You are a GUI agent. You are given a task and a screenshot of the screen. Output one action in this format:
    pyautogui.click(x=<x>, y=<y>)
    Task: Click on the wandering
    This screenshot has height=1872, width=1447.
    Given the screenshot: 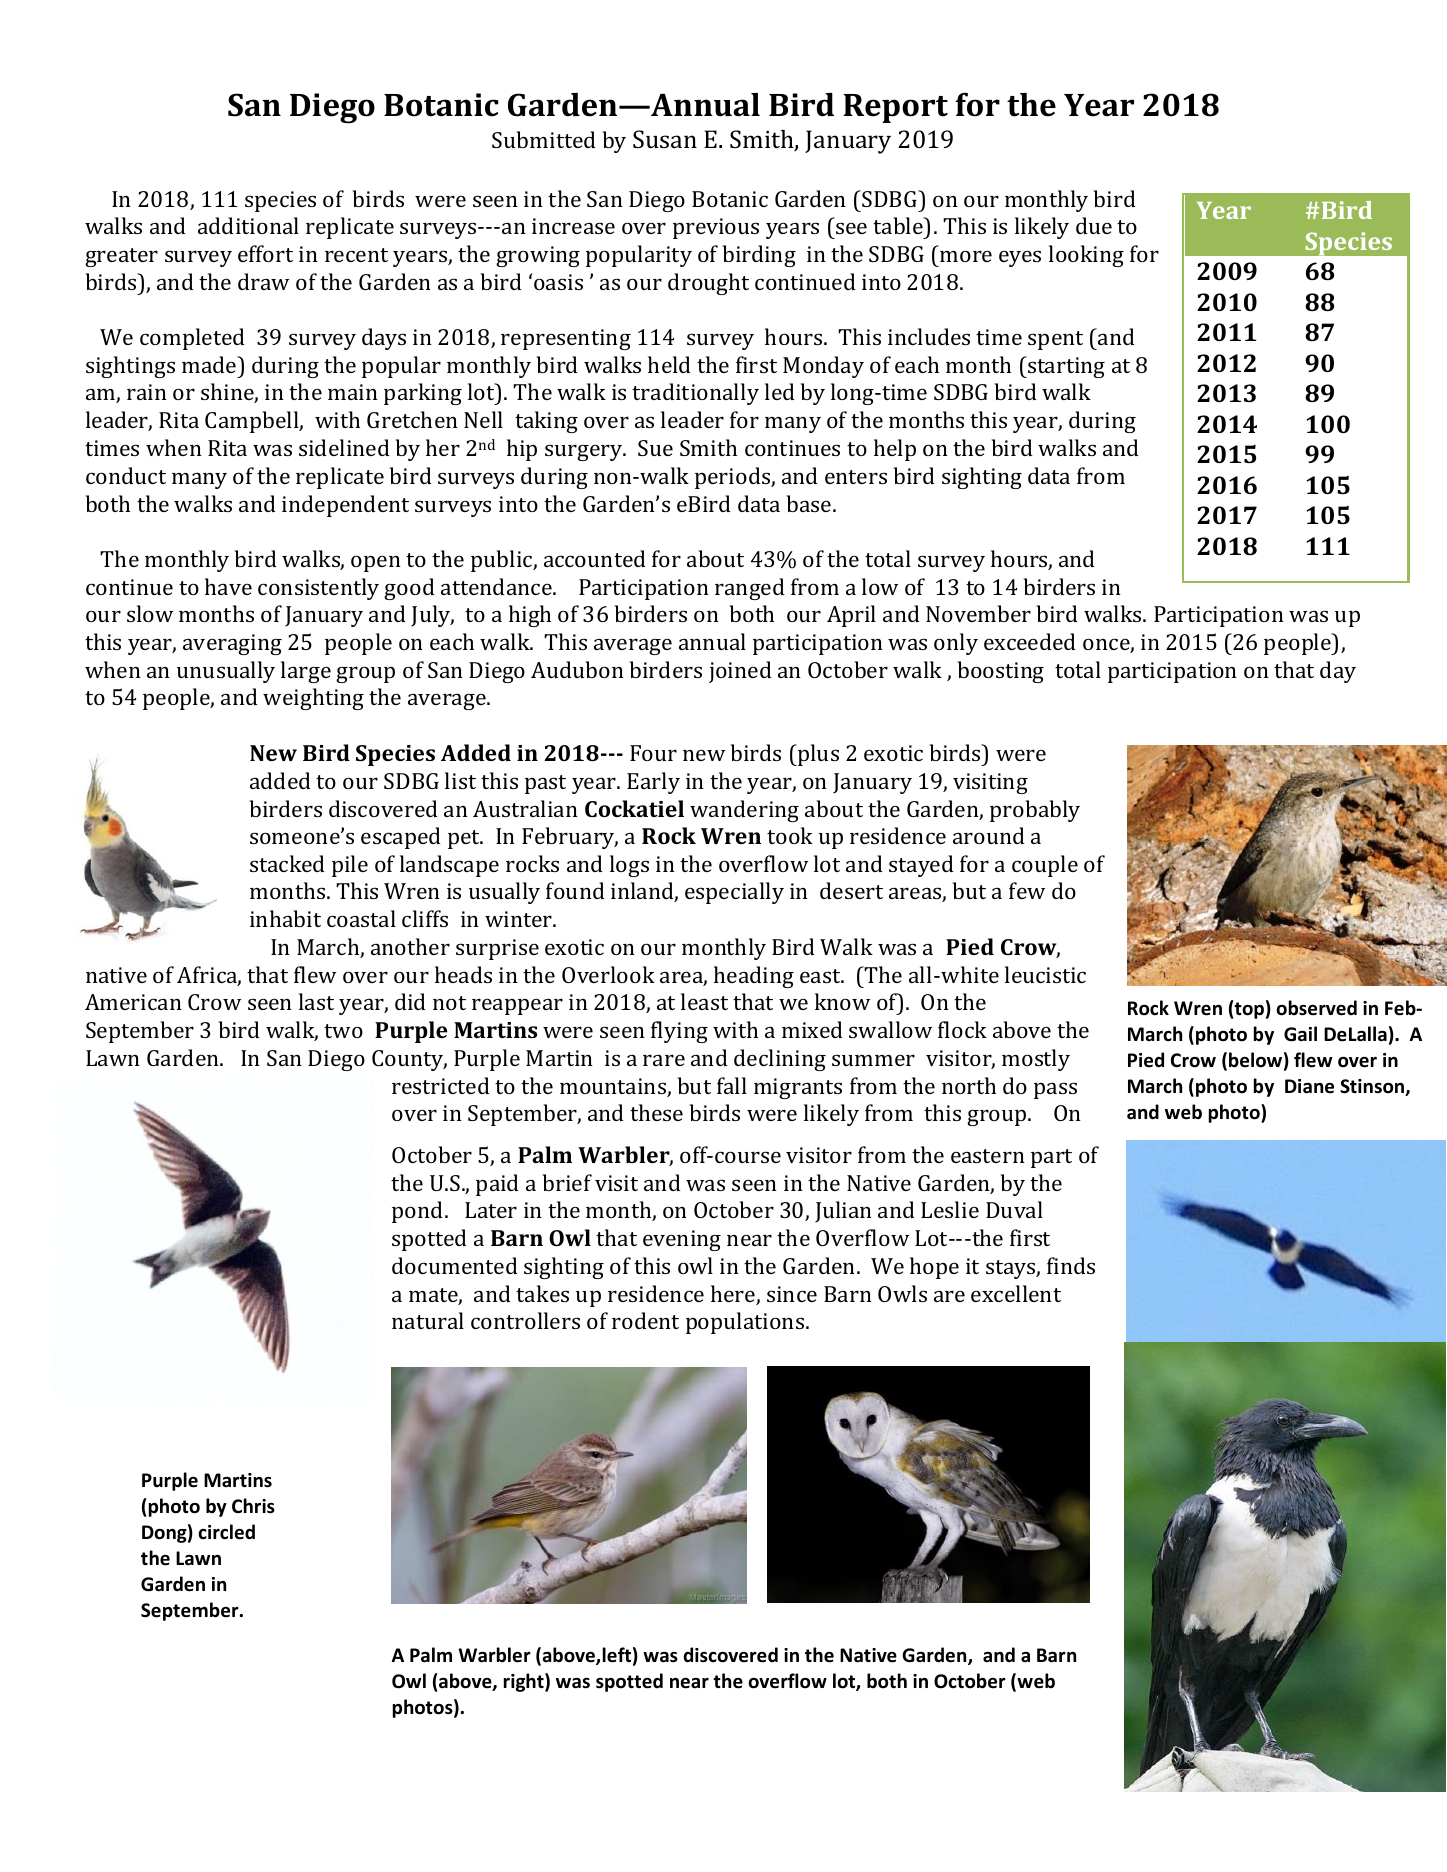 What is the action you would take?
    pyautogui.click(x=744, y=811)
